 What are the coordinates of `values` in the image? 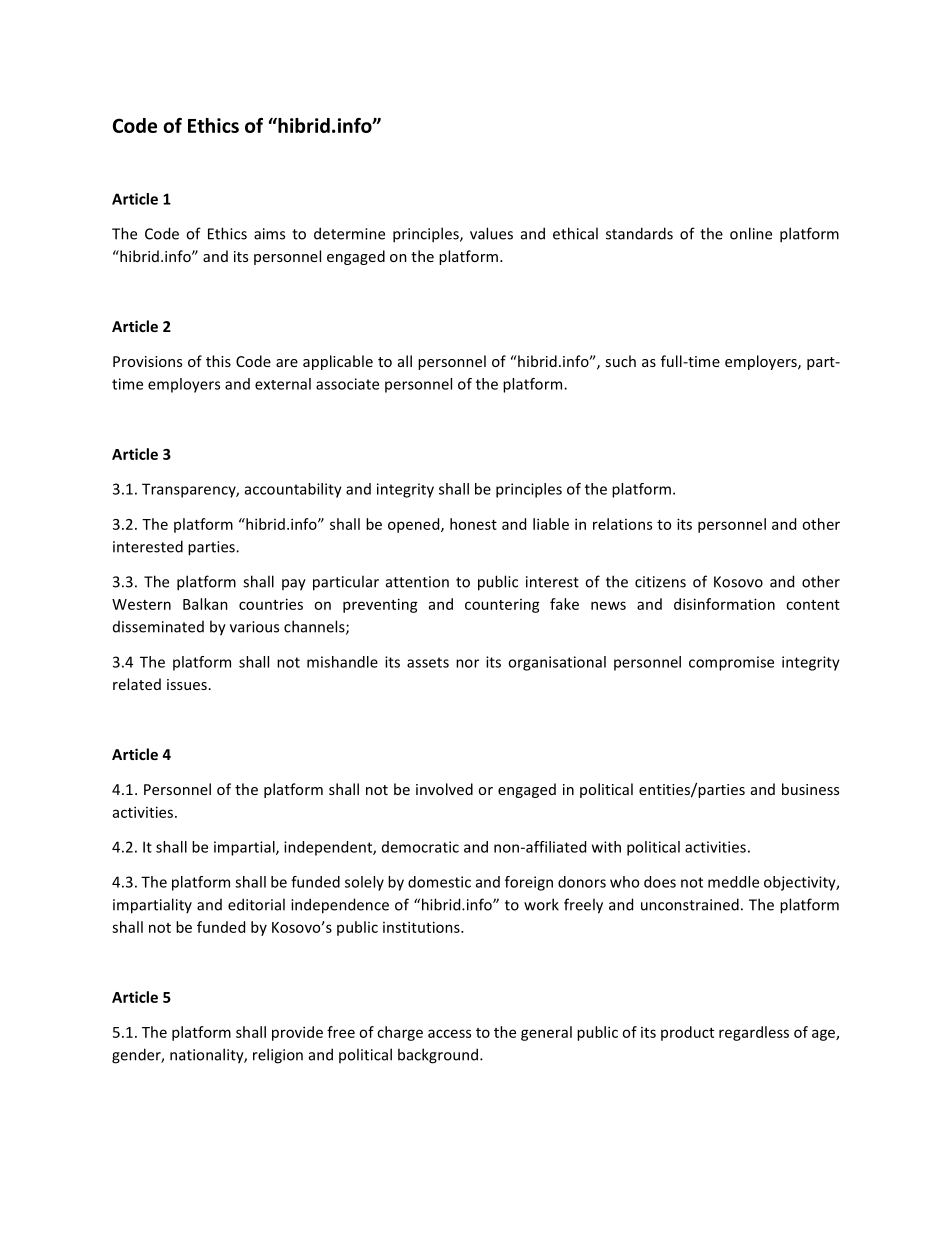 It's located at (491, 233).
